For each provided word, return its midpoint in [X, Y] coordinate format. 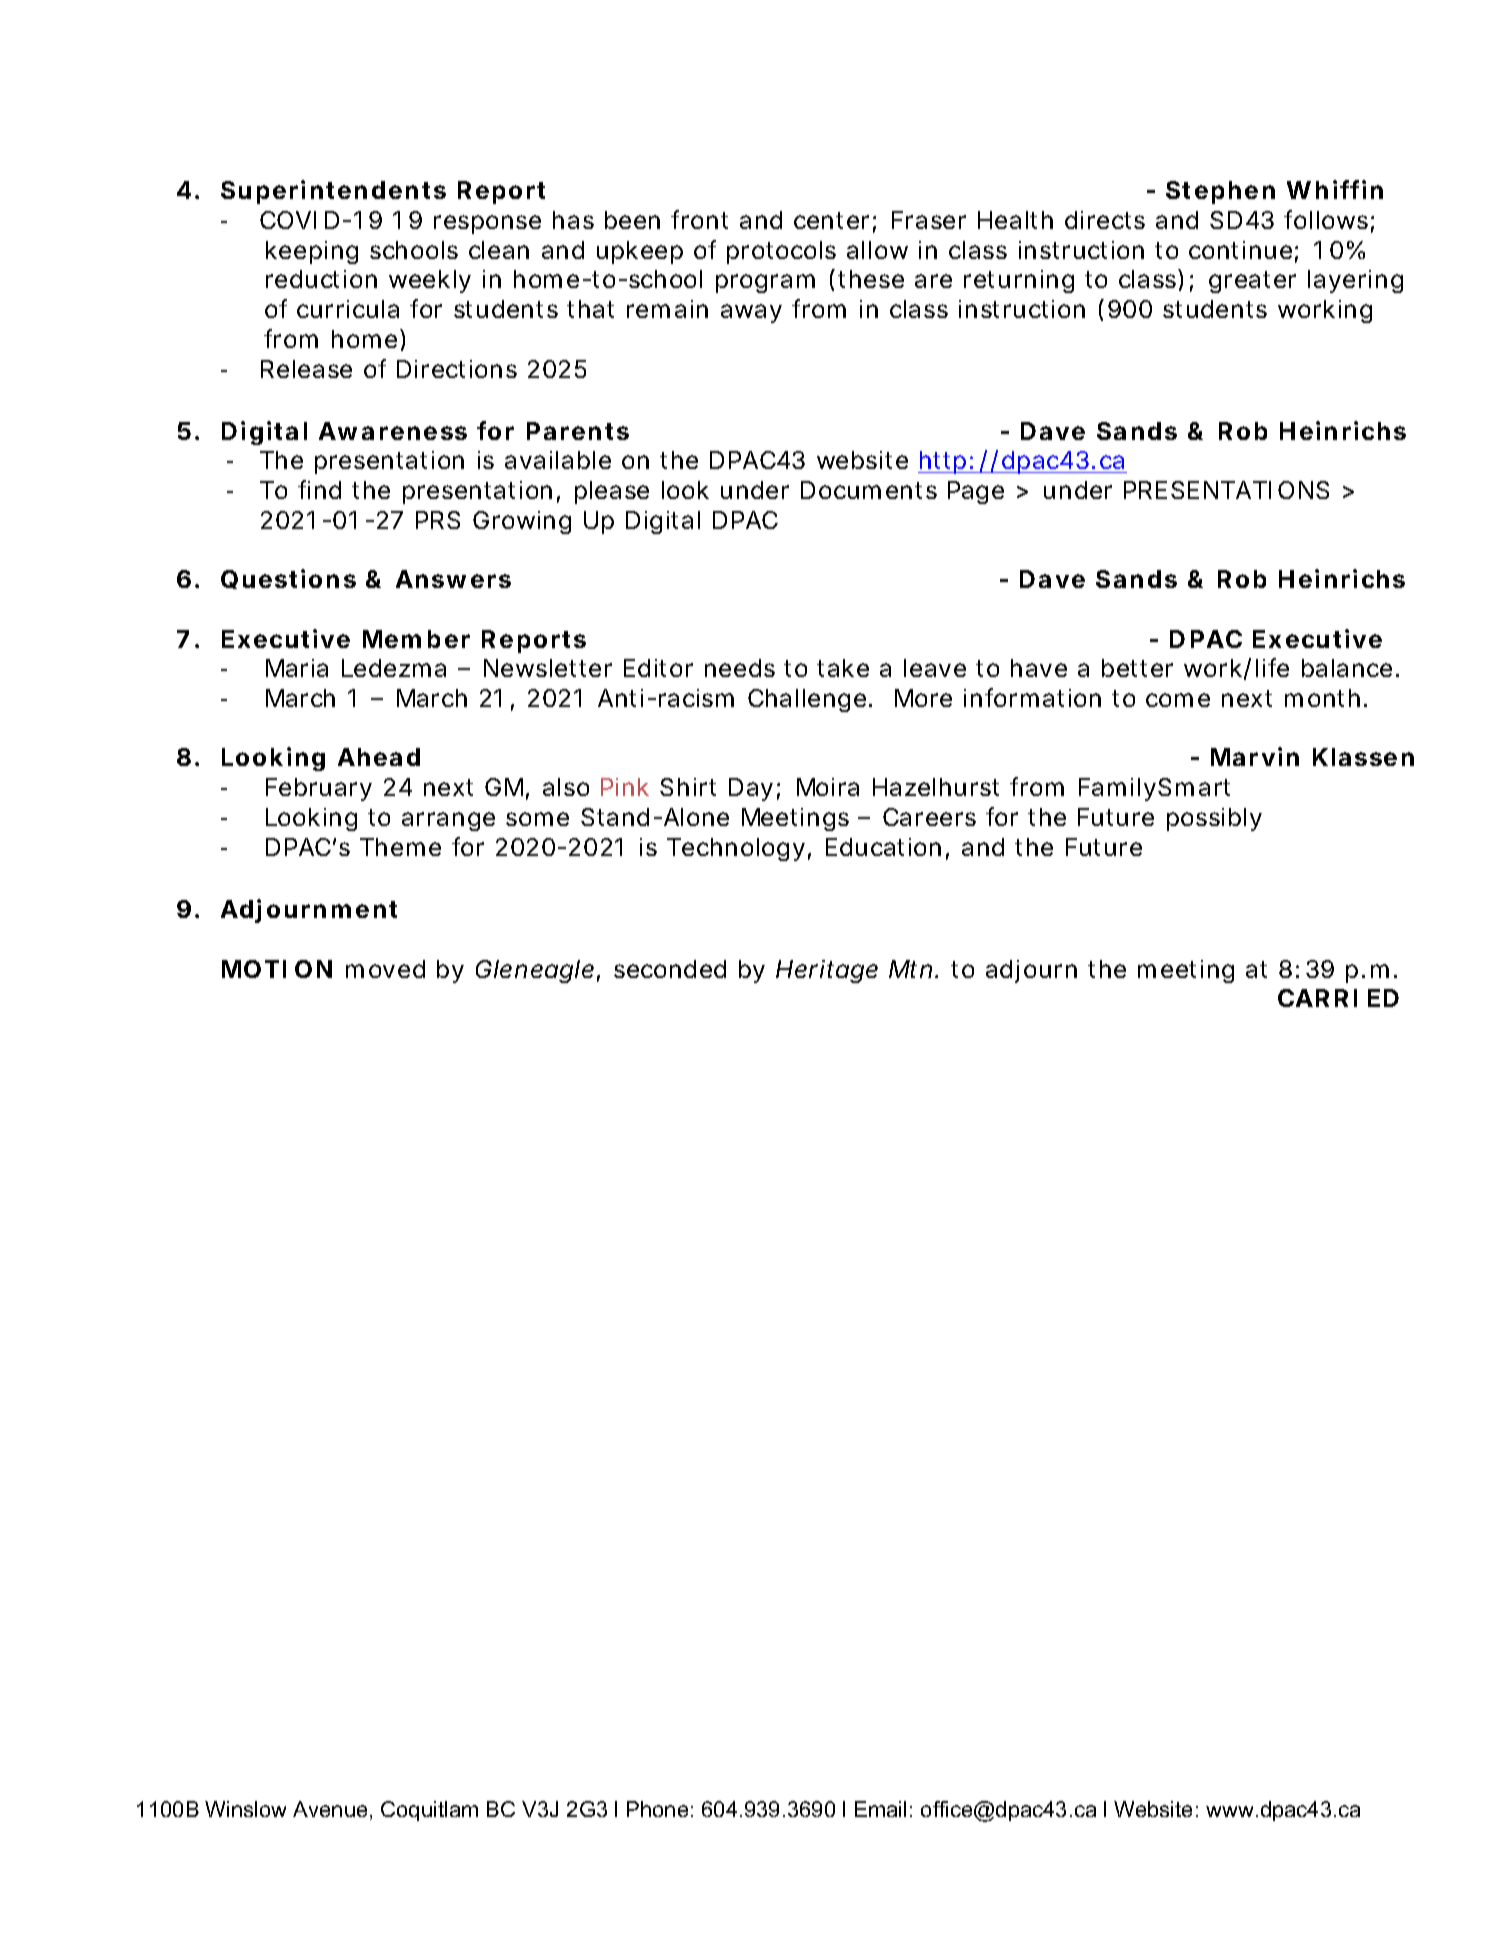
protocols [781, 252]
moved [385, 969]
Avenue [330, 1809]
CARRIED [1338, 998]
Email [880, 1809]
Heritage [827, 971]
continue [1240, 250]
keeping [312, 252]
